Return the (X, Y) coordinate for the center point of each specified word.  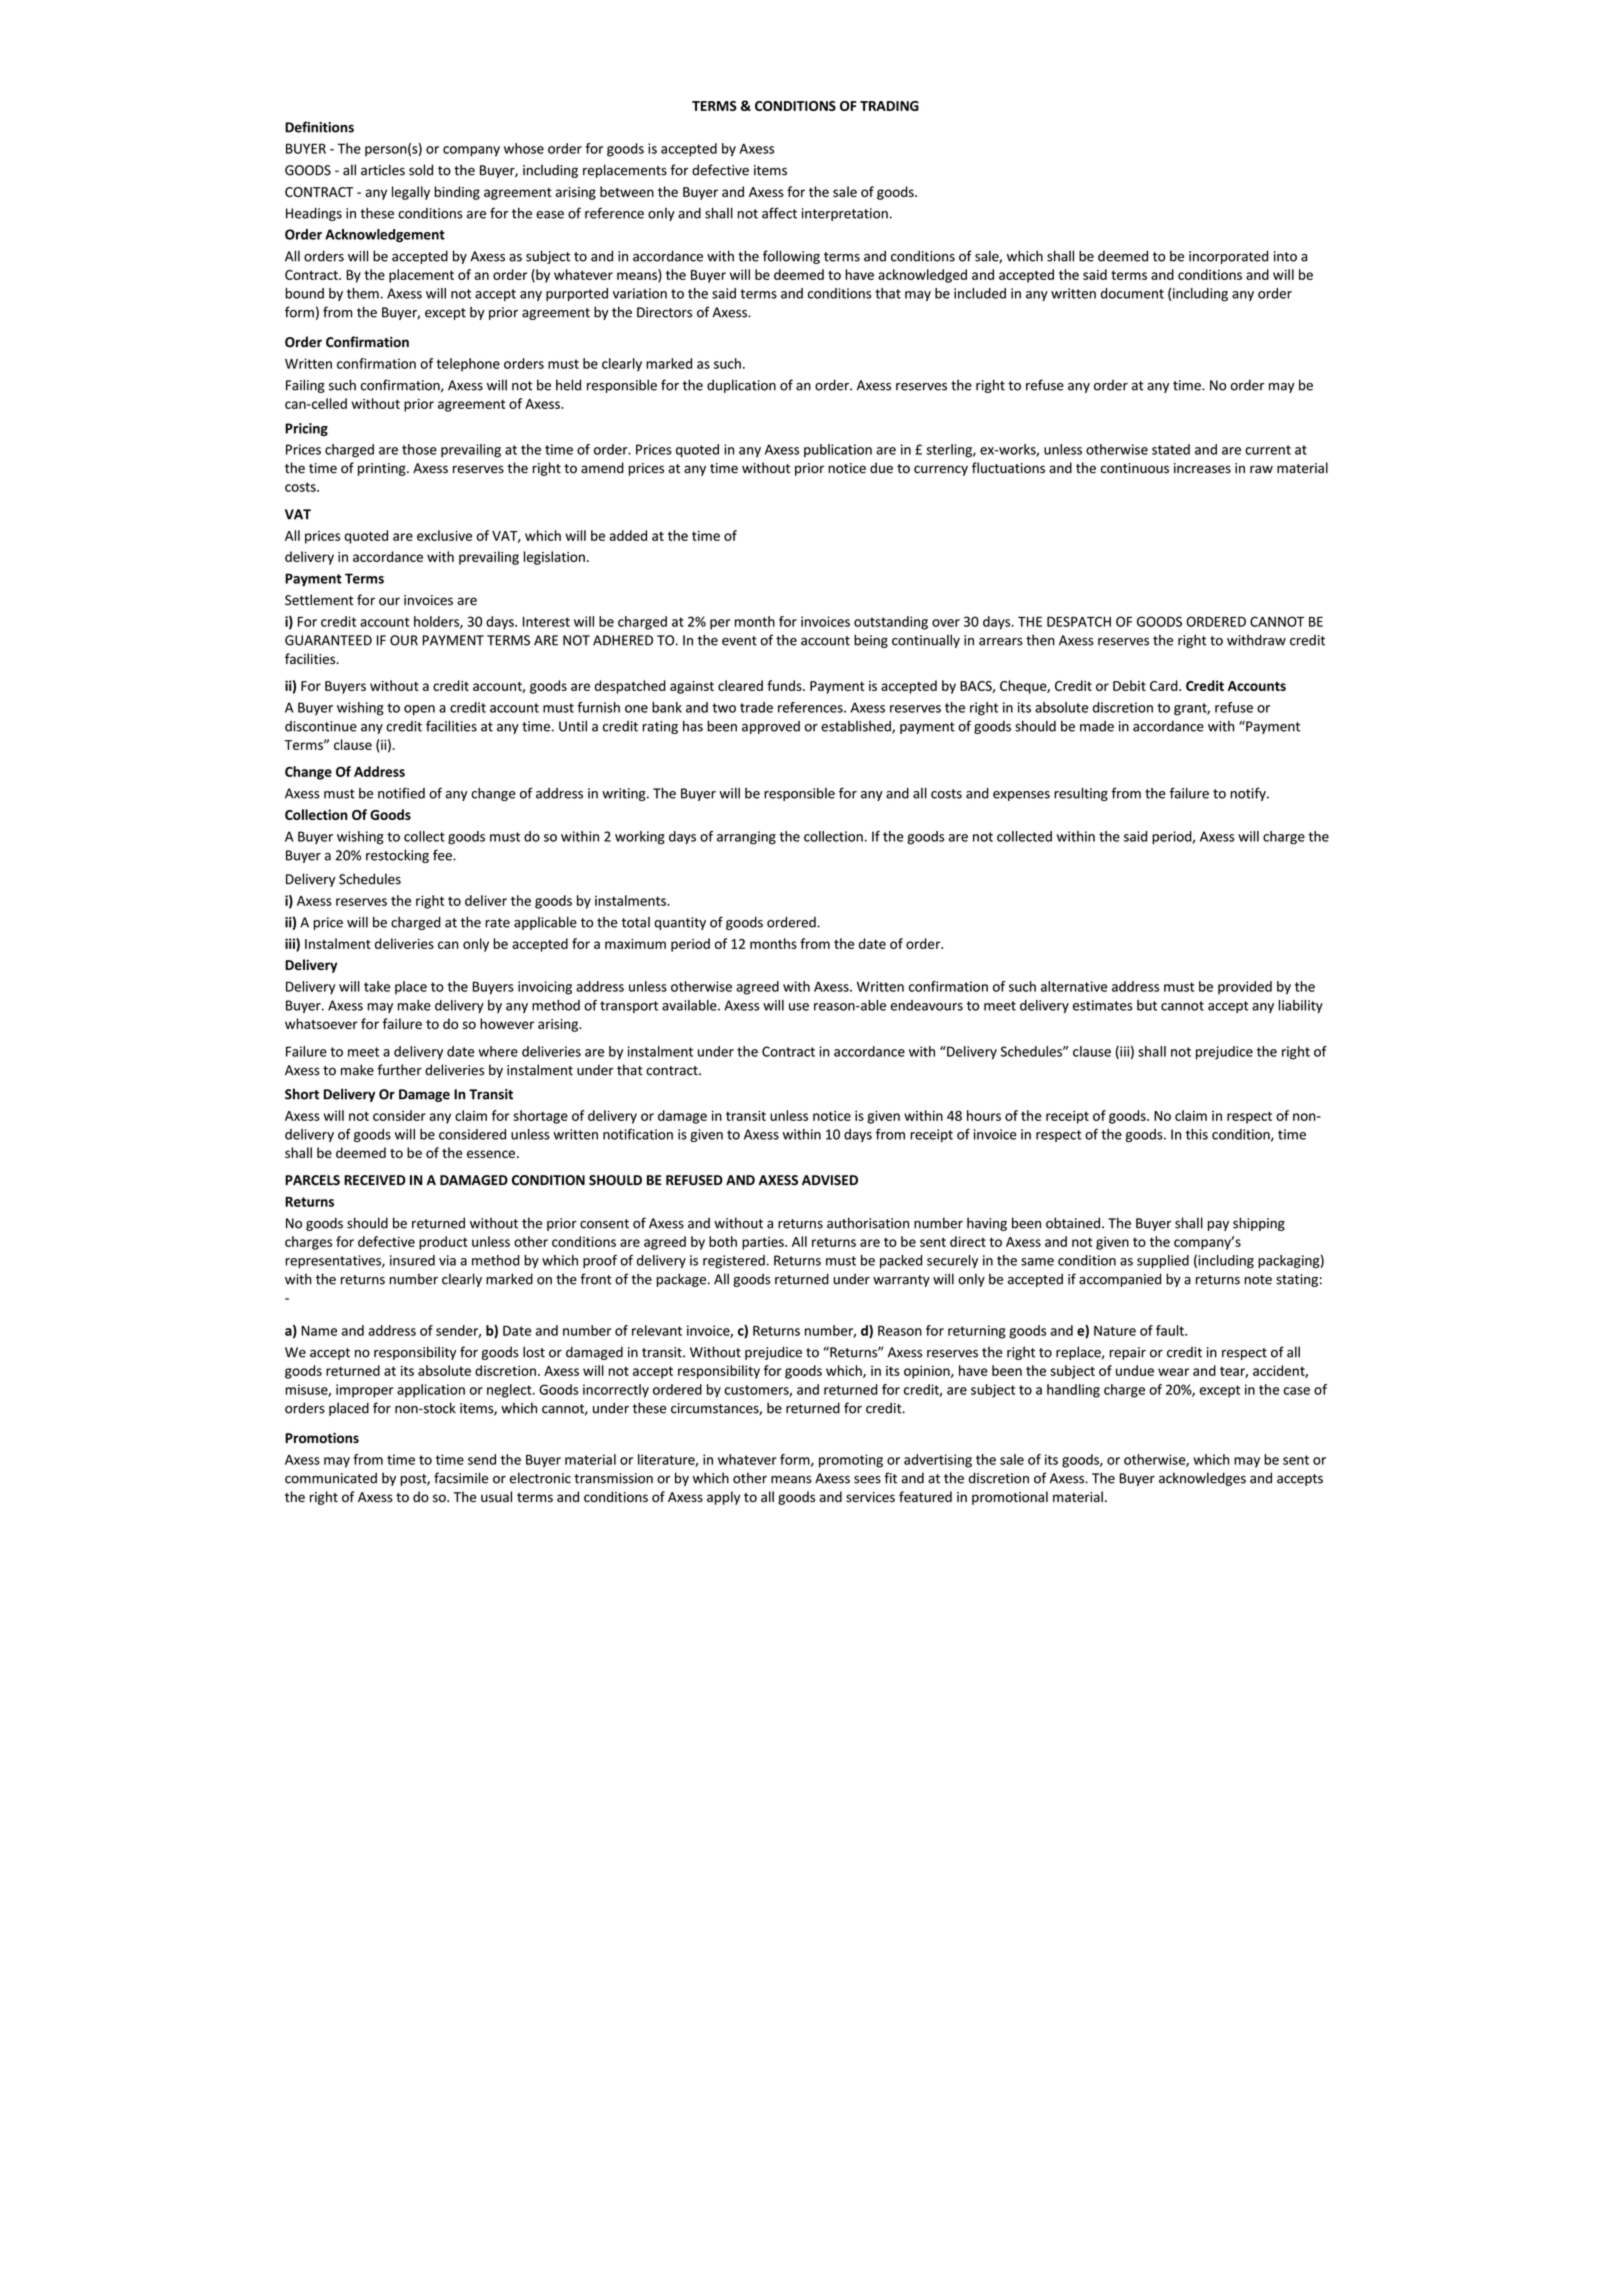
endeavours (927, 1005)
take (377, 986)
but (1147, 1005)
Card (1165, 685)
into (1285, 256)
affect (779, 213)
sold (421, 170)
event (739, 641)
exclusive (444, 535)
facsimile (461, 1478)
